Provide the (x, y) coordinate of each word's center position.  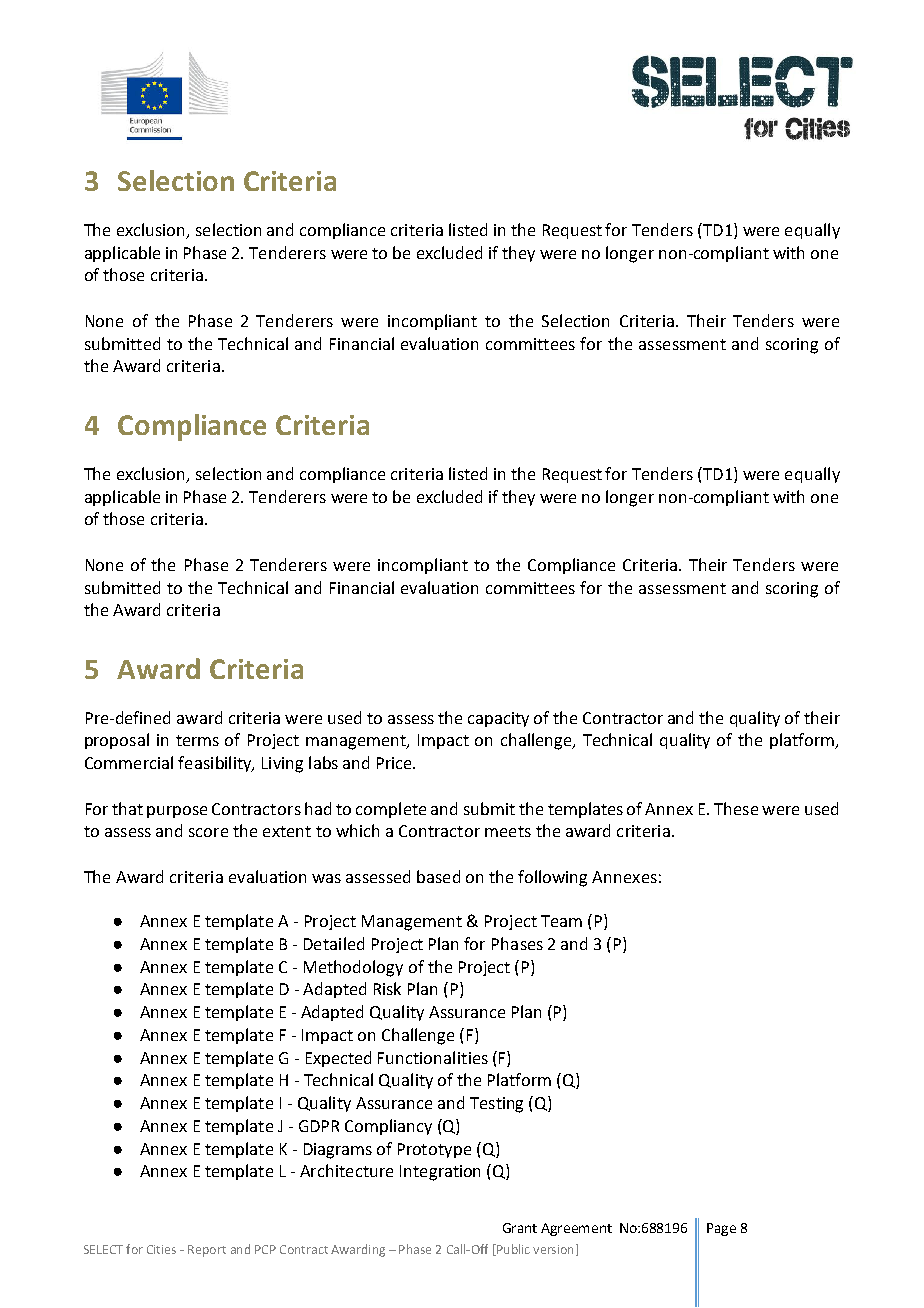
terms (197, 740)
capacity (498, 719)
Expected (338, 1059)
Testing (496, 1105)
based (438, 876)
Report (207, 1251)
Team (561, 921)
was (326, 878)
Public (512, 1250)
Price (395, 763)
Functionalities (433, 1057)
